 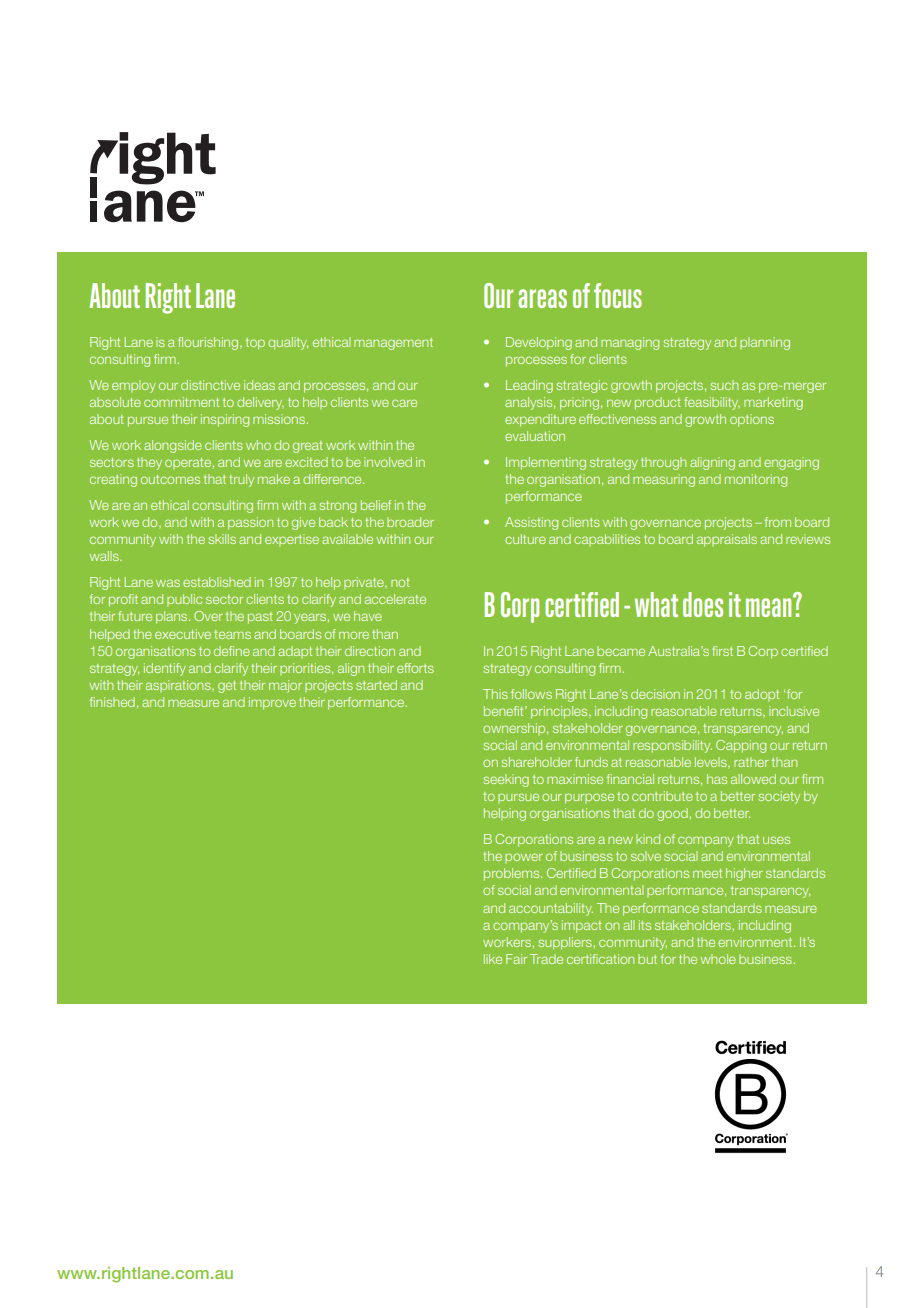 I want to click on Fair, so click(x=516, y=959).
